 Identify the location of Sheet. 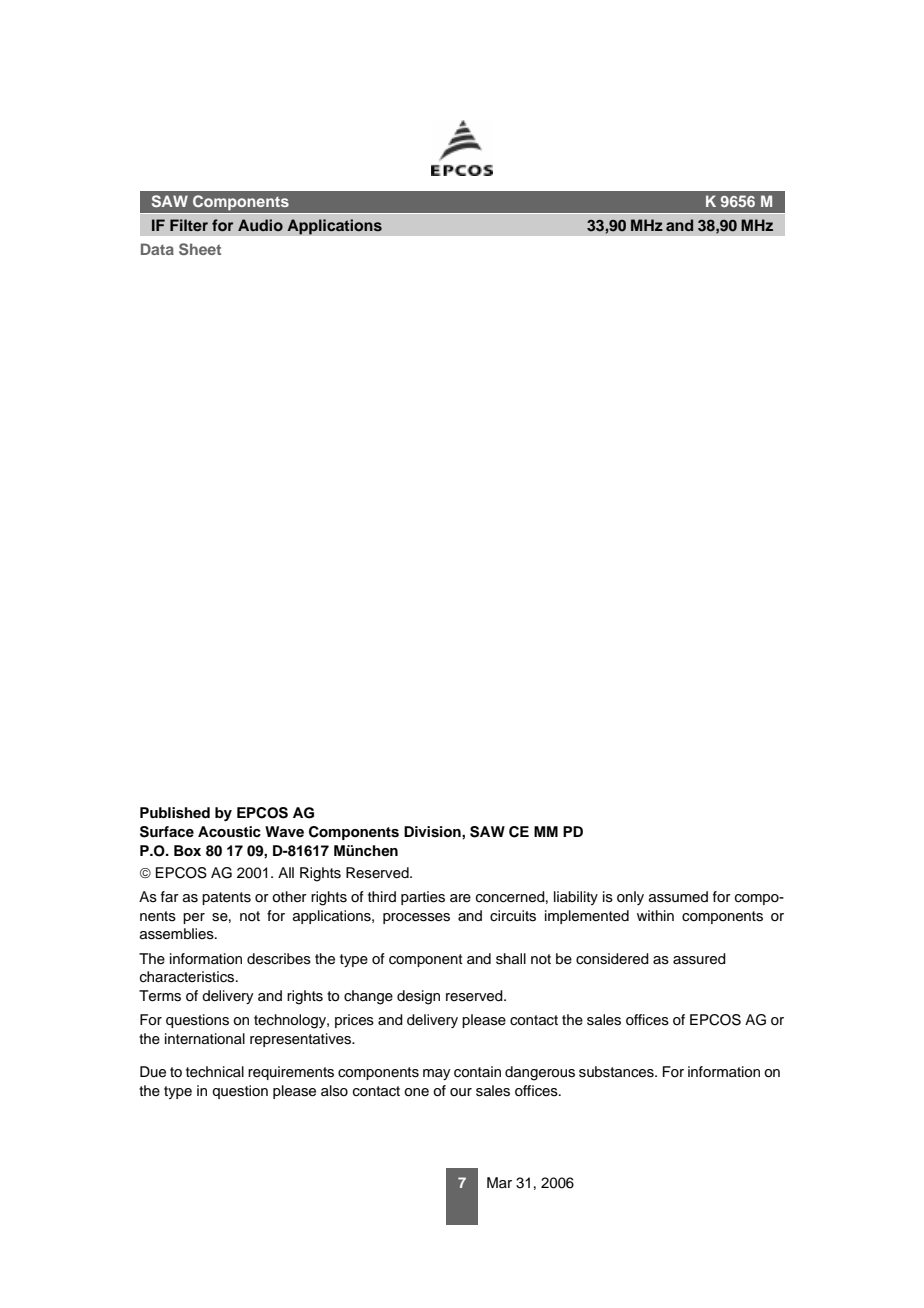
(200, 249).
